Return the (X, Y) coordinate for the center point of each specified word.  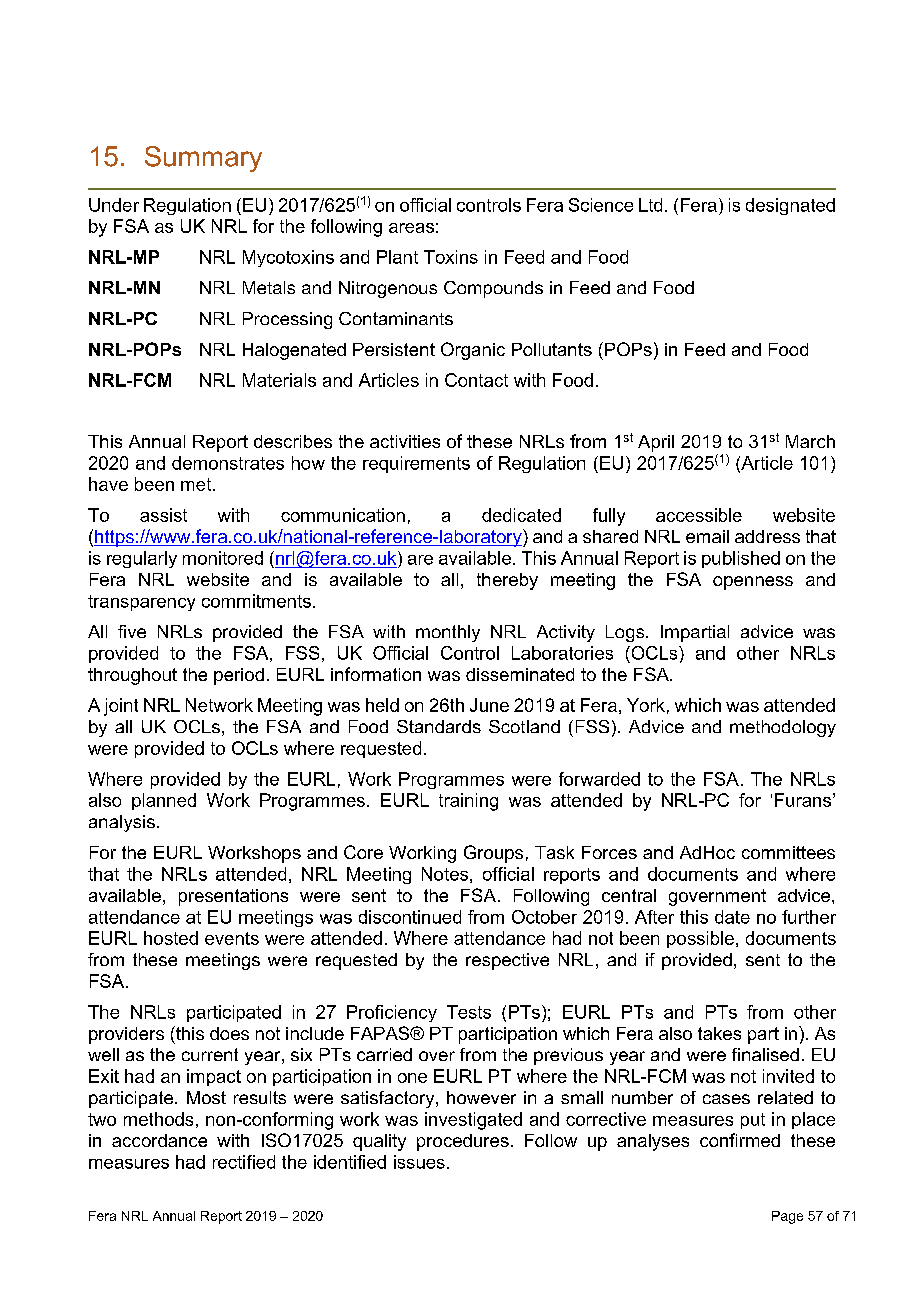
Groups (493, 854)
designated (790, 206)
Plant (397, 257)
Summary (203, 159)
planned (164, 801)
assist (163, 515)
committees (788, 852)
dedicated (521, 515)
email (707, 536)
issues (419, 1162)
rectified (244, 1162)
